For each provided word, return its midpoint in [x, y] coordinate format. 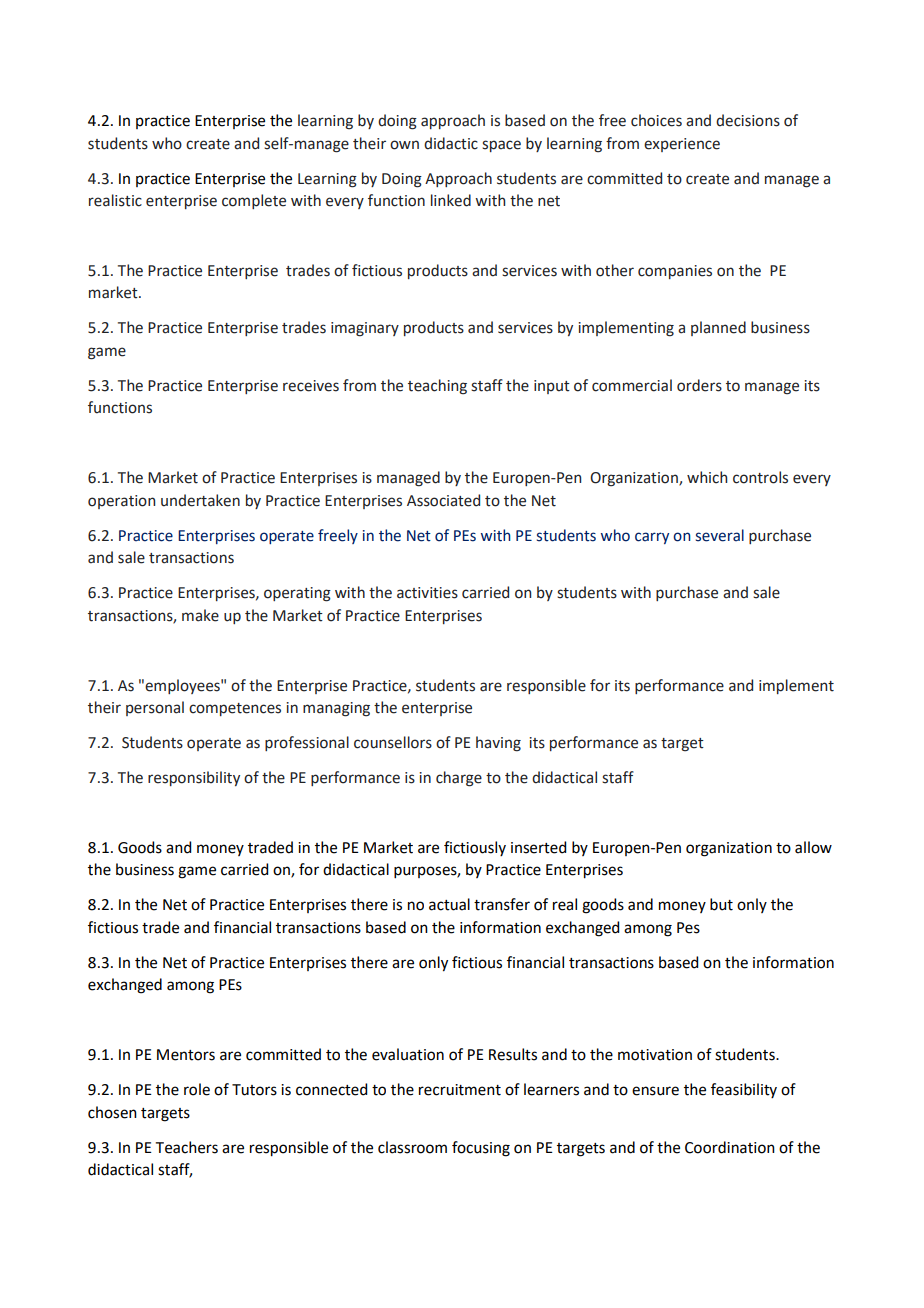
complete [254, 201]
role [197, 1089]
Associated [443, 500]
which [707, 477]
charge [459, 779]
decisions [748, 120]
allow [813, 847]
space [501, 146]
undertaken [200, 500]
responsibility [194, 778]
